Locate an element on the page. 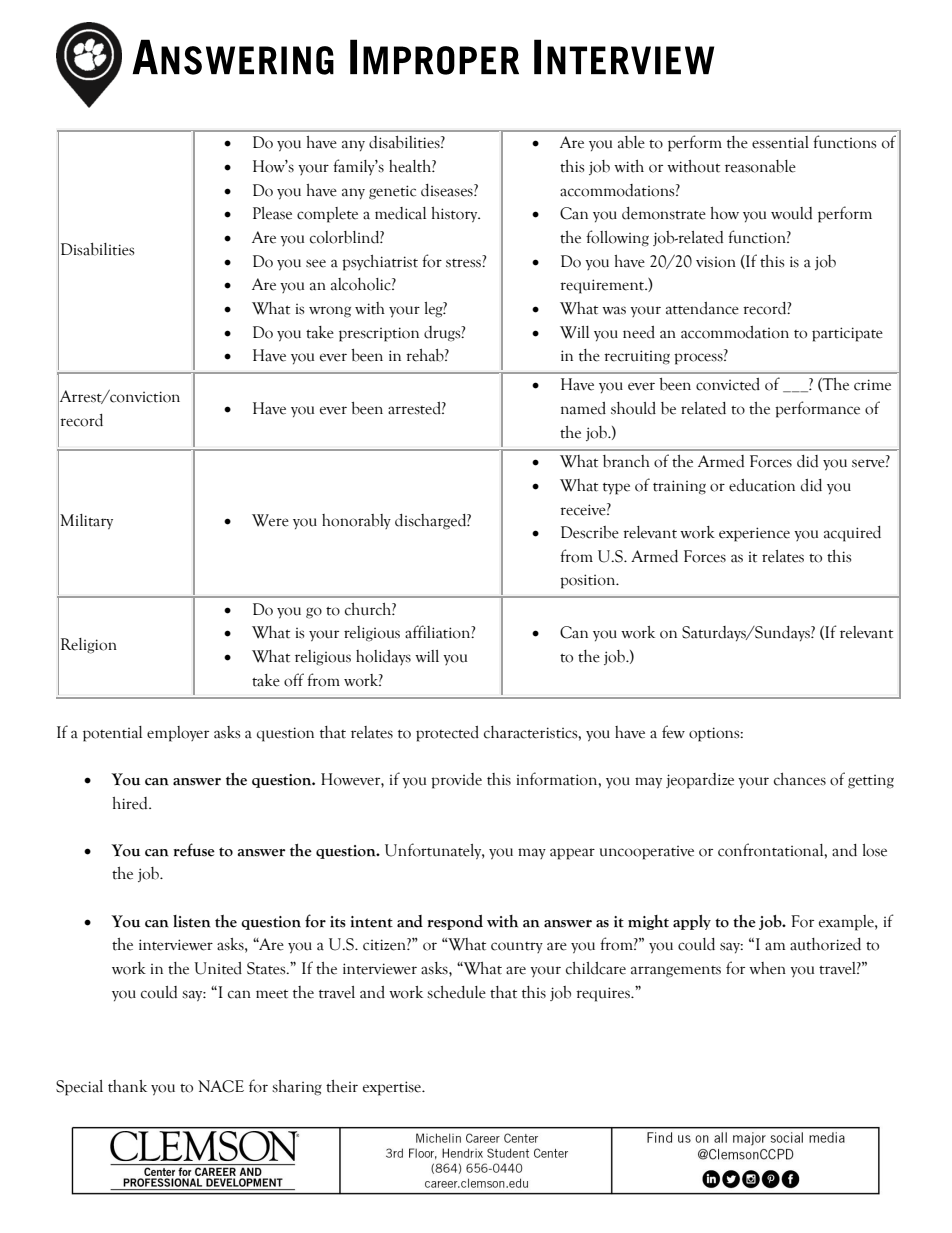 The image size is (952, 1233). thank is located at coordinates (127, 1086).
